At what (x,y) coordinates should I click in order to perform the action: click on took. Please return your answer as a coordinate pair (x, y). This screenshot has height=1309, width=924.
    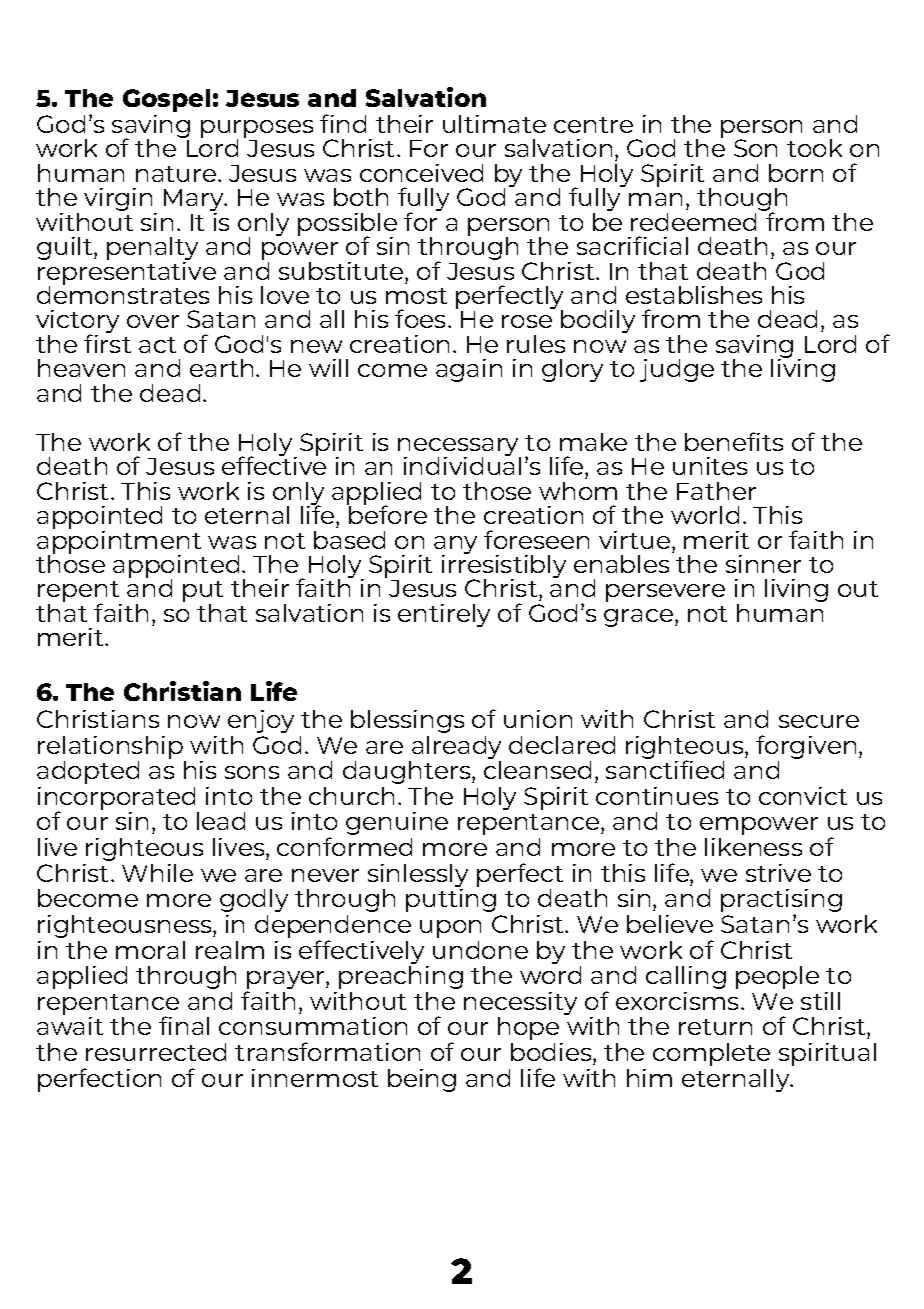
    Looking at the image, I should click on (814, 148).
